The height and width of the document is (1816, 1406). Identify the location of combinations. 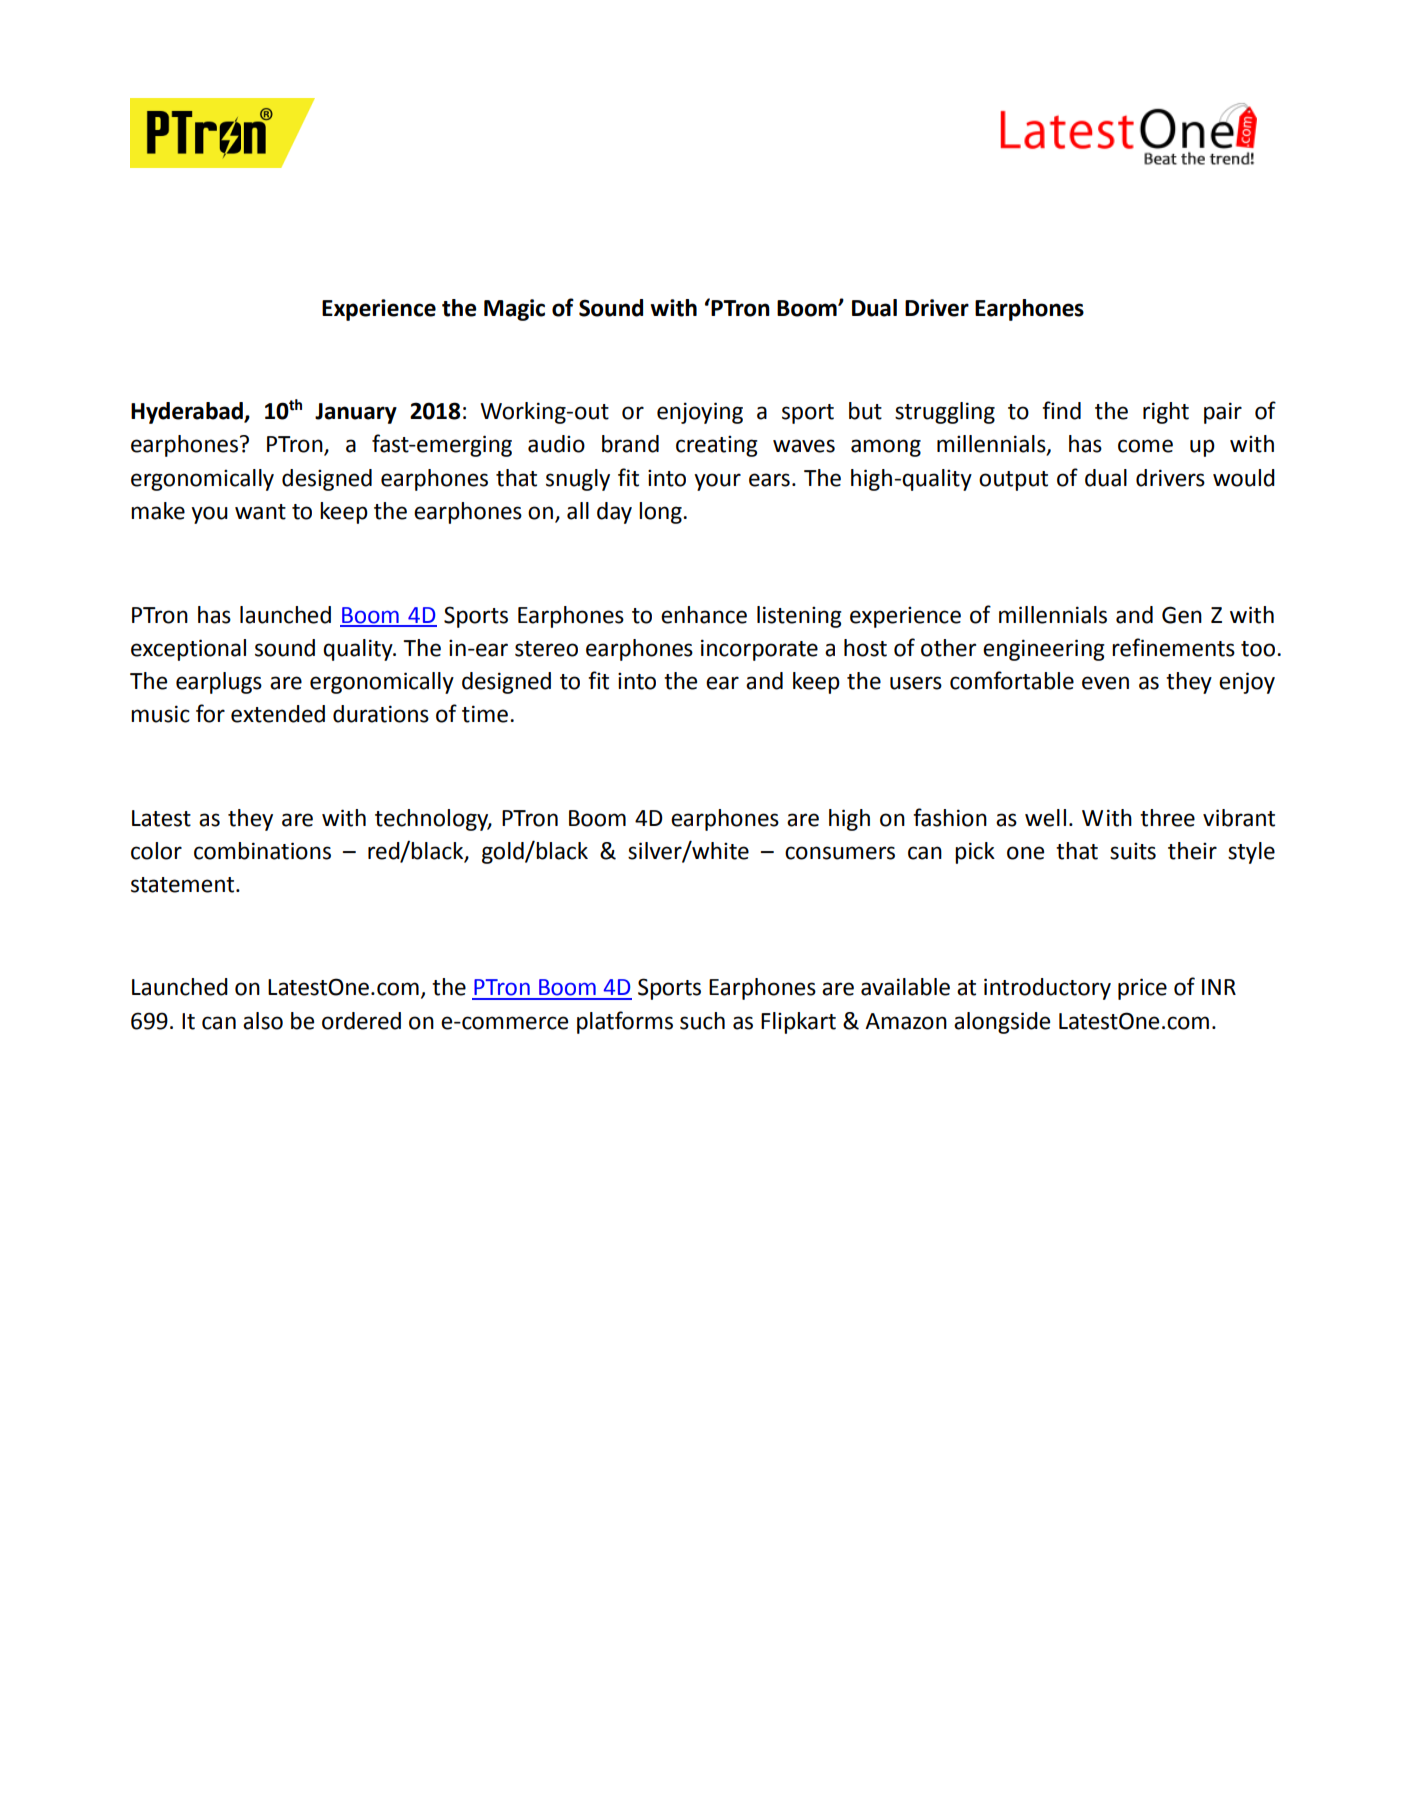
(262, 851).
